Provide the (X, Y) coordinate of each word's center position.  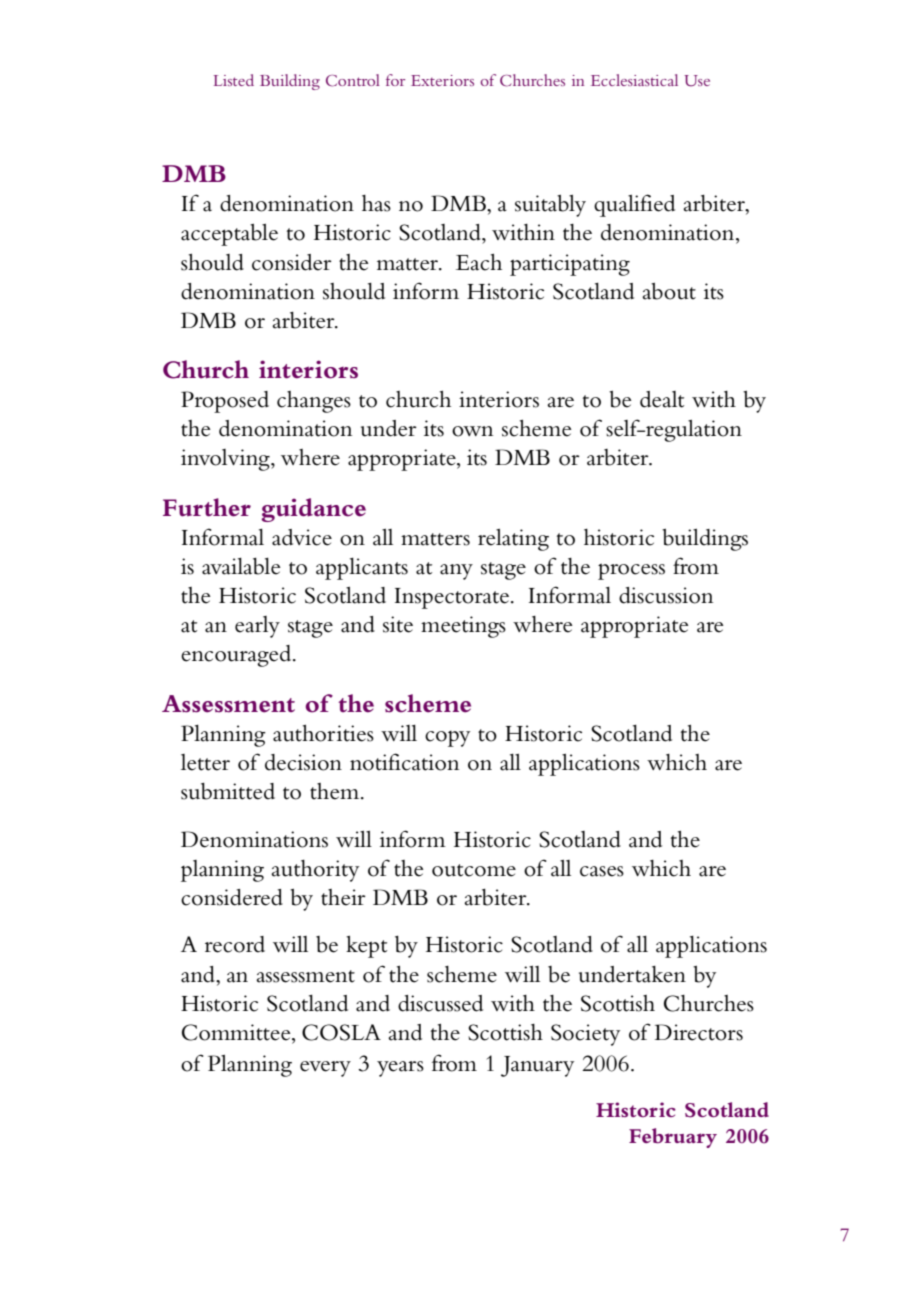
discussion (666, 595)
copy (447, 739)
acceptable (229, 235)
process (631, 571)
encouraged (237, 656)
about (669, 291)
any (456, 572)
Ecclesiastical (634, 80)
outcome (474, 870)
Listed (234, 80)
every (325, 1069)
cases (602, 871)
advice (302, 537)
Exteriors (442, 80)
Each (479, 262)
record (235, 944)
